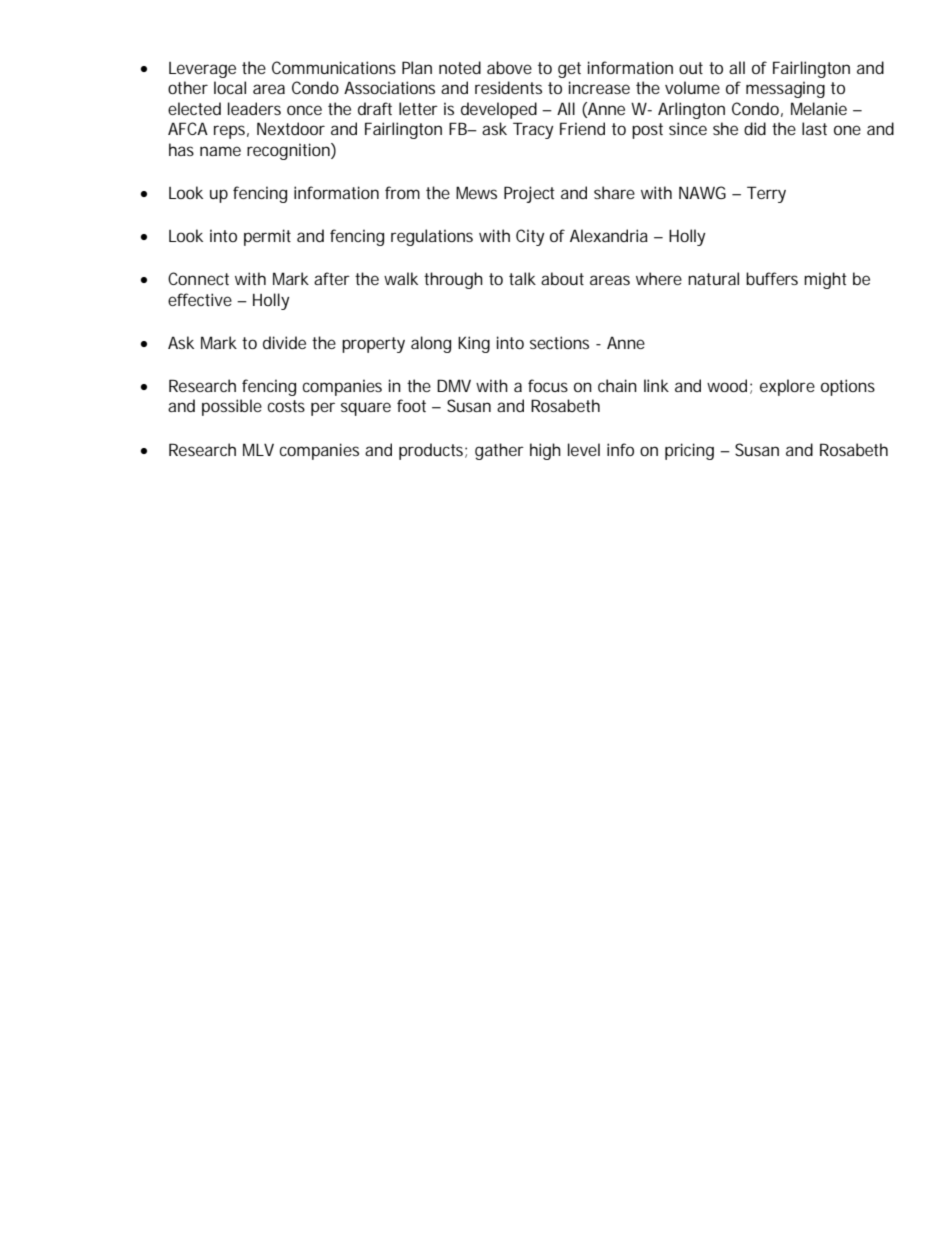  Describe the element at coordinates (766, 194) in the page. I see `Terry` at that location.
